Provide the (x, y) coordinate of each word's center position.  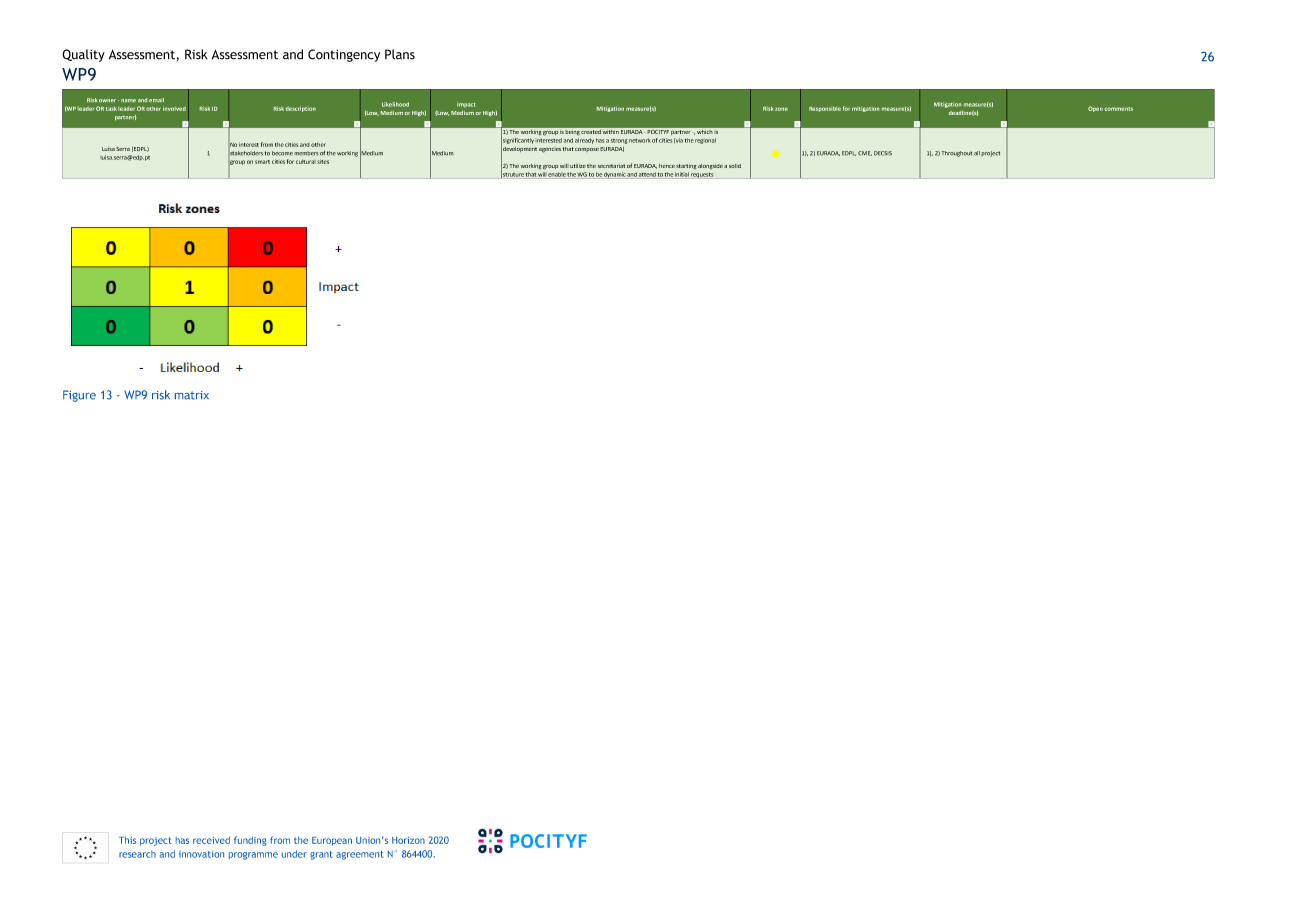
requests (703, 175)
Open (1095, 109)
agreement (360, 855)
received (211, 840)
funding (250, 841)
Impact (466, 105)
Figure (79, 396)
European (332, 841)
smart (262, 162)
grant (321, 855)
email (156, 100)
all (977, 153)
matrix (192, 395)
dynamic (615, 175)
